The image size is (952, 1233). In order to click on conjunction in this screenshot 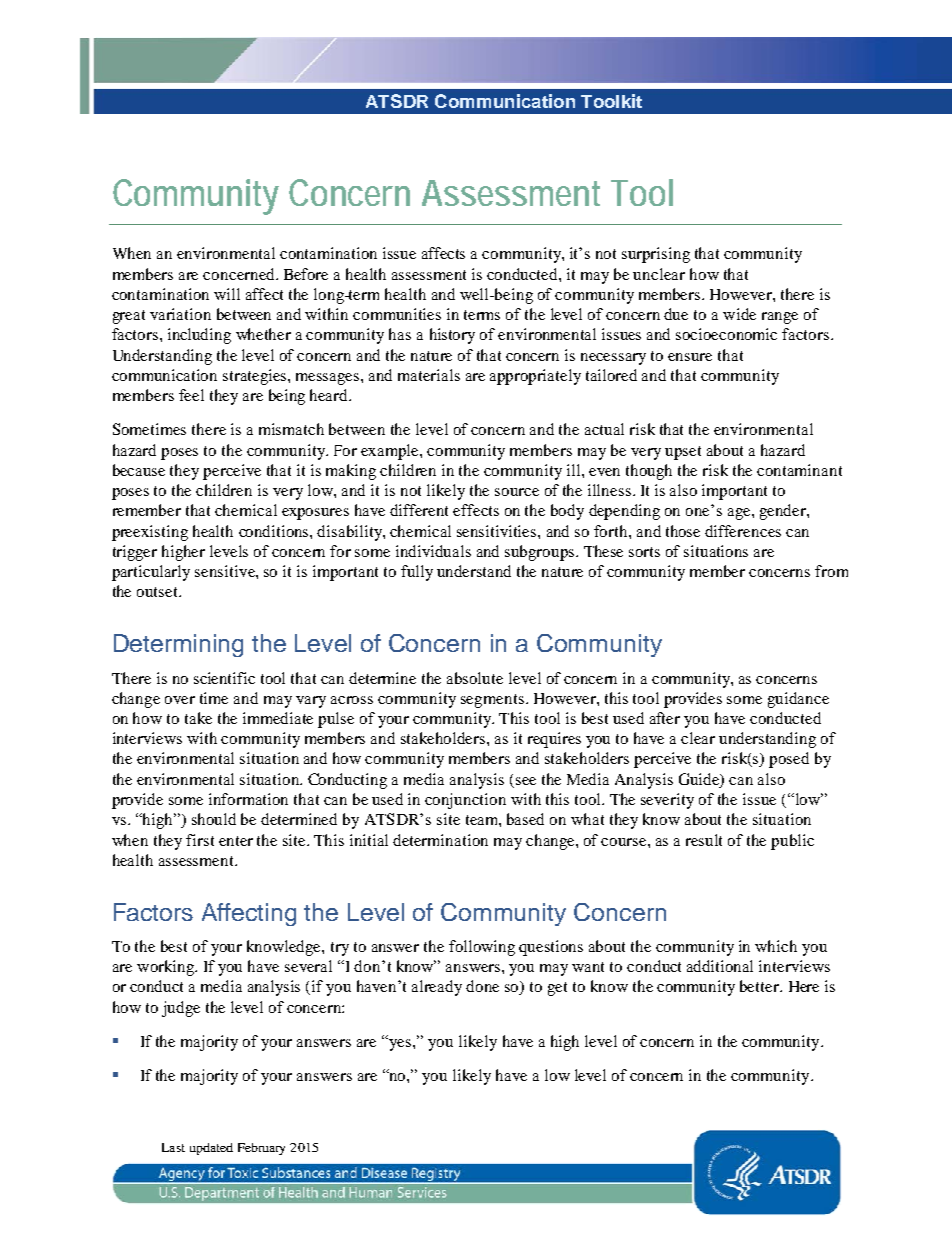, I will do `click(465, 801)`.
